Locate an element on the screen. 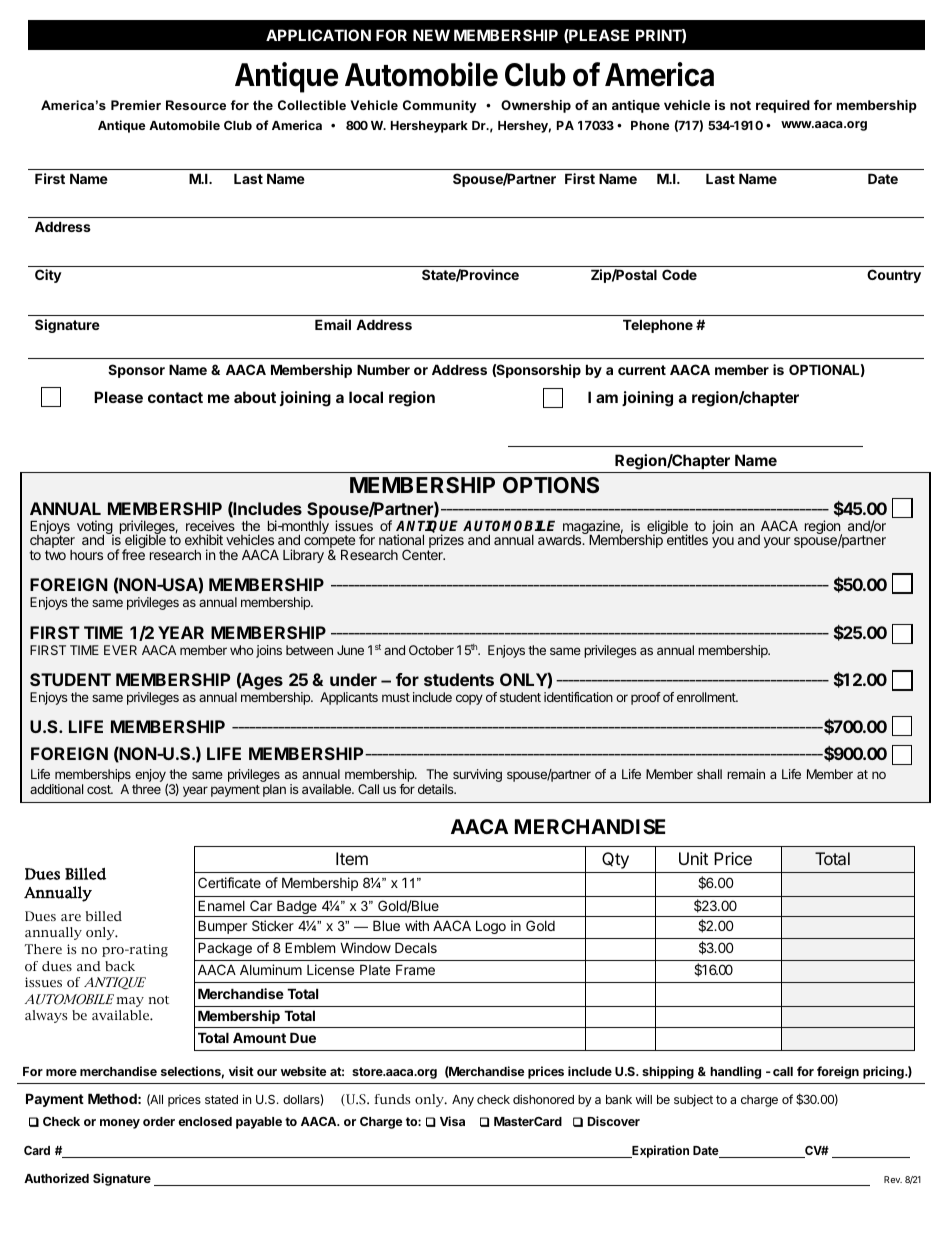 This screenshot has width=952, height=1233. Visa is located at coordinates (452, 1121).
